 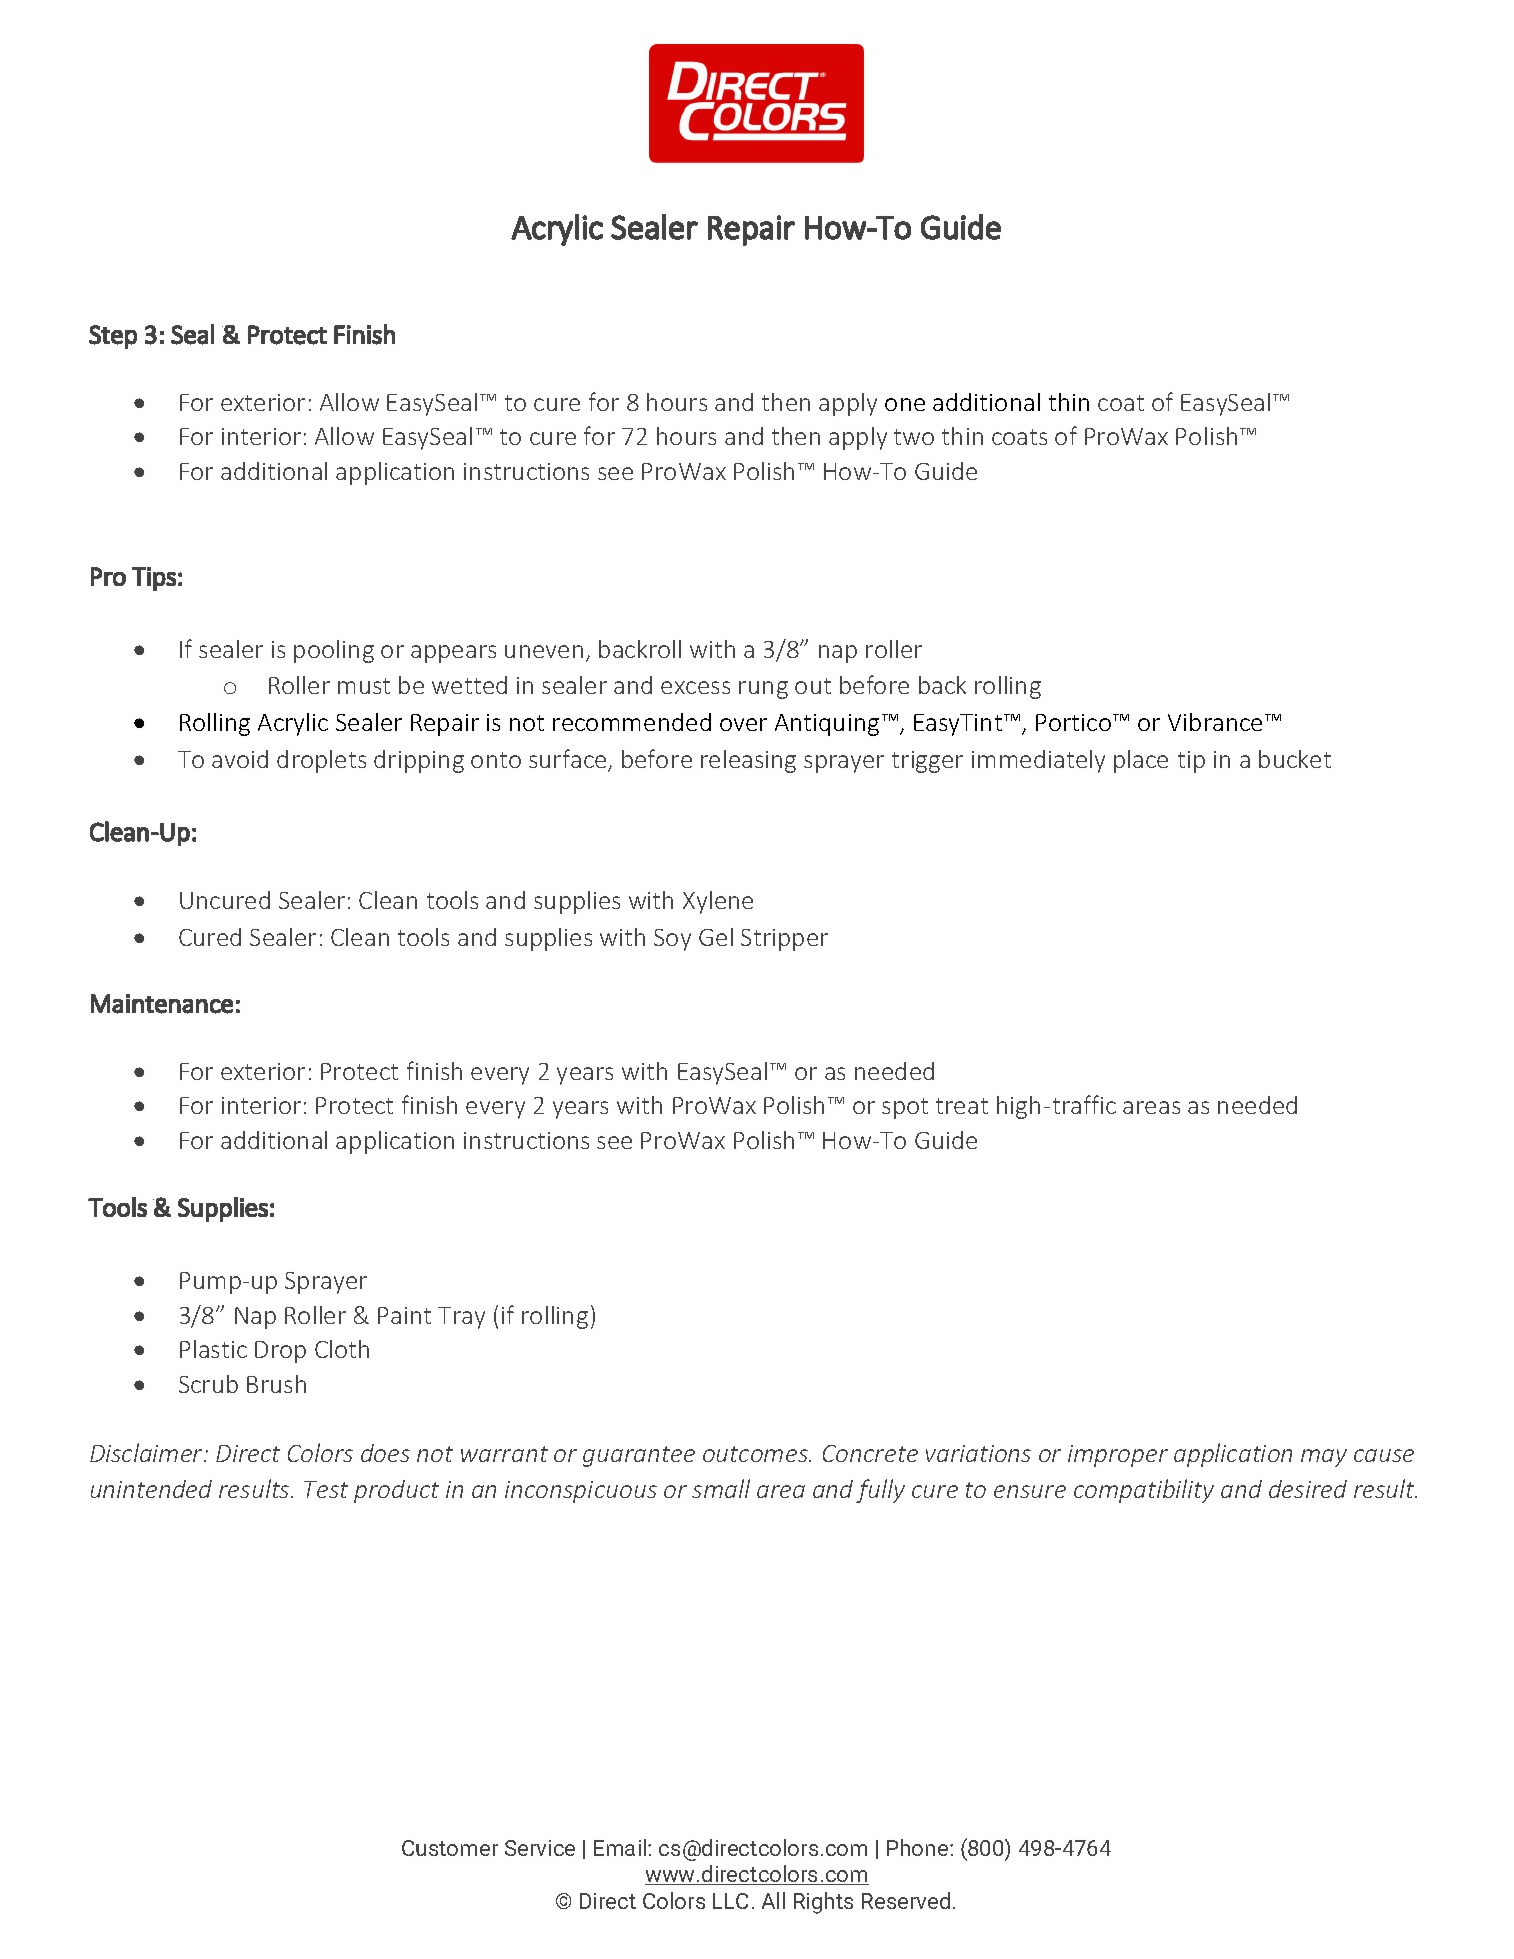 What do you see at coordinates (905, 1108) in the page?
I see `spot` at bounding box center [905, 1108].
